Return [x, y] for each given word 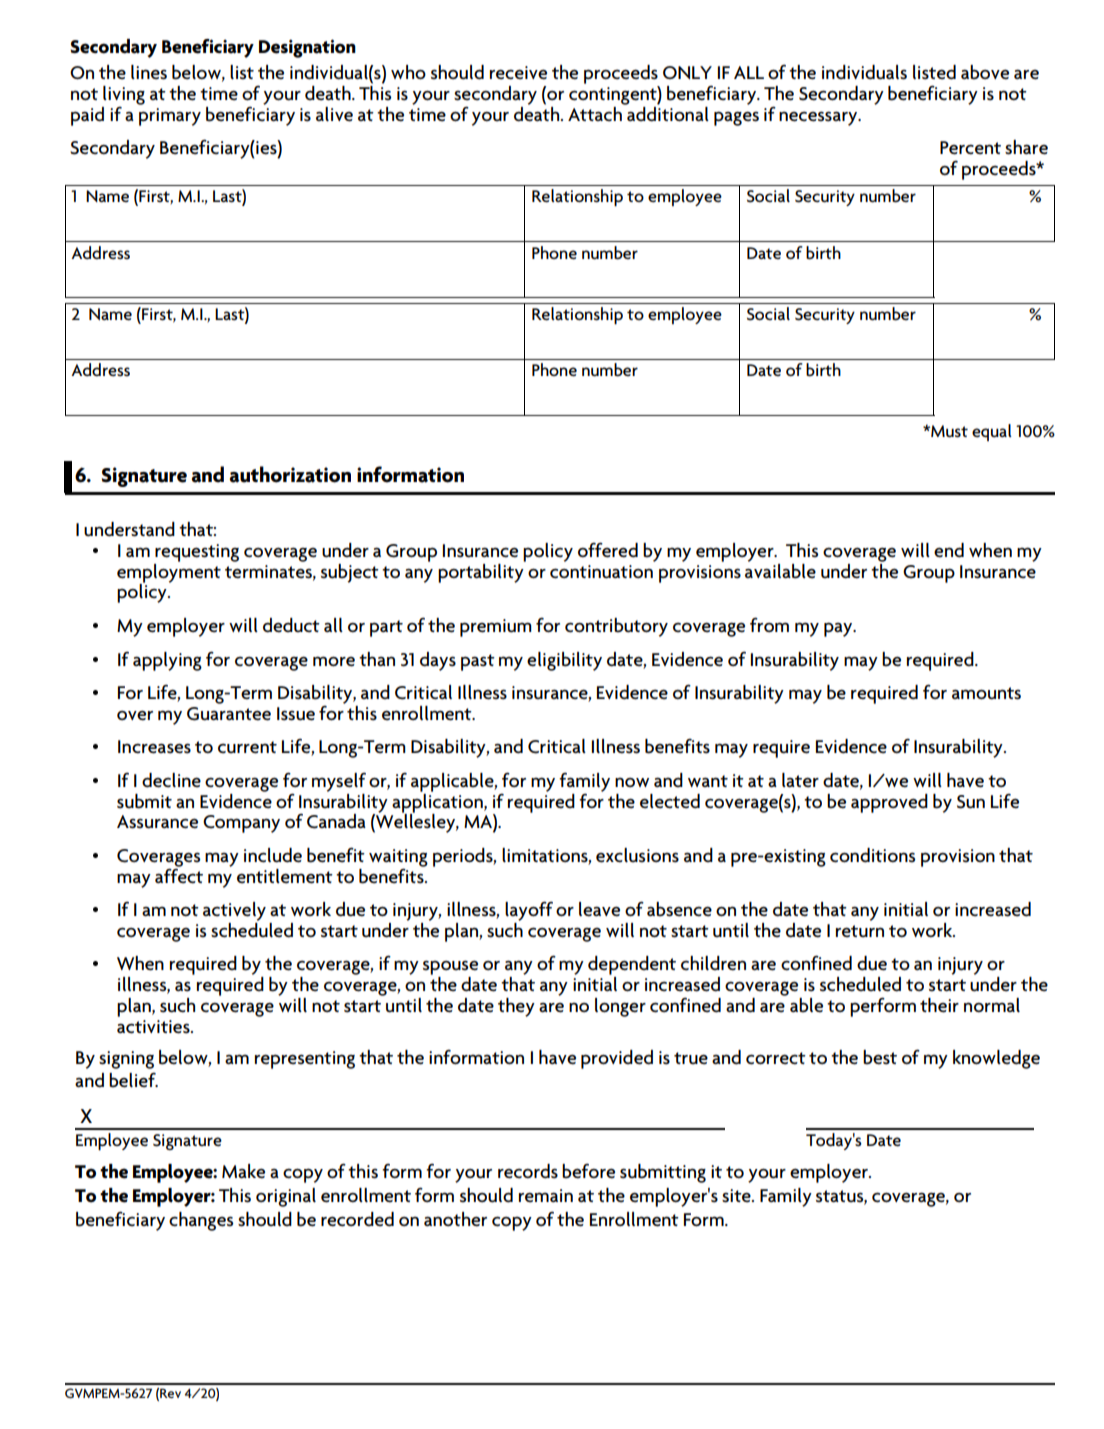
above [985, 72]
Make [243, 1171]
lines [149, 72]
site [737, 1196]
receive [518, 73]
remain [546, 1196]
